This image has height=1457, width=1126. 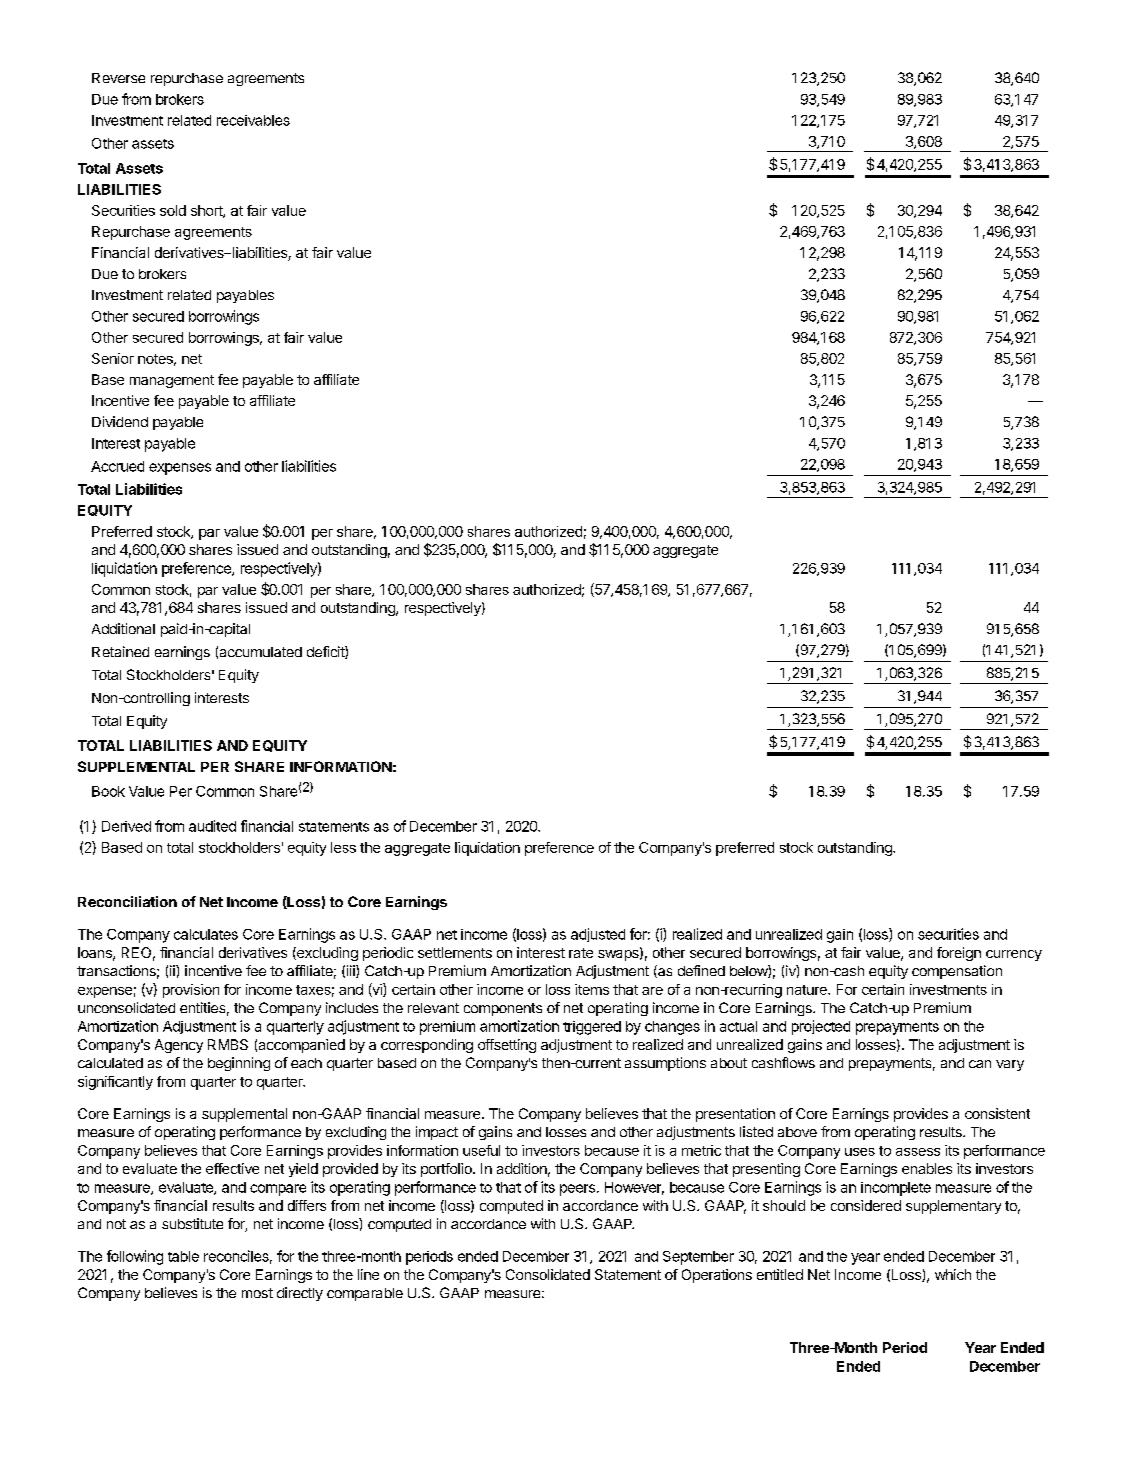 What do you see at coordinates (253, 120) in the image?
I see `receivables` at bounding box center [253, 120].
